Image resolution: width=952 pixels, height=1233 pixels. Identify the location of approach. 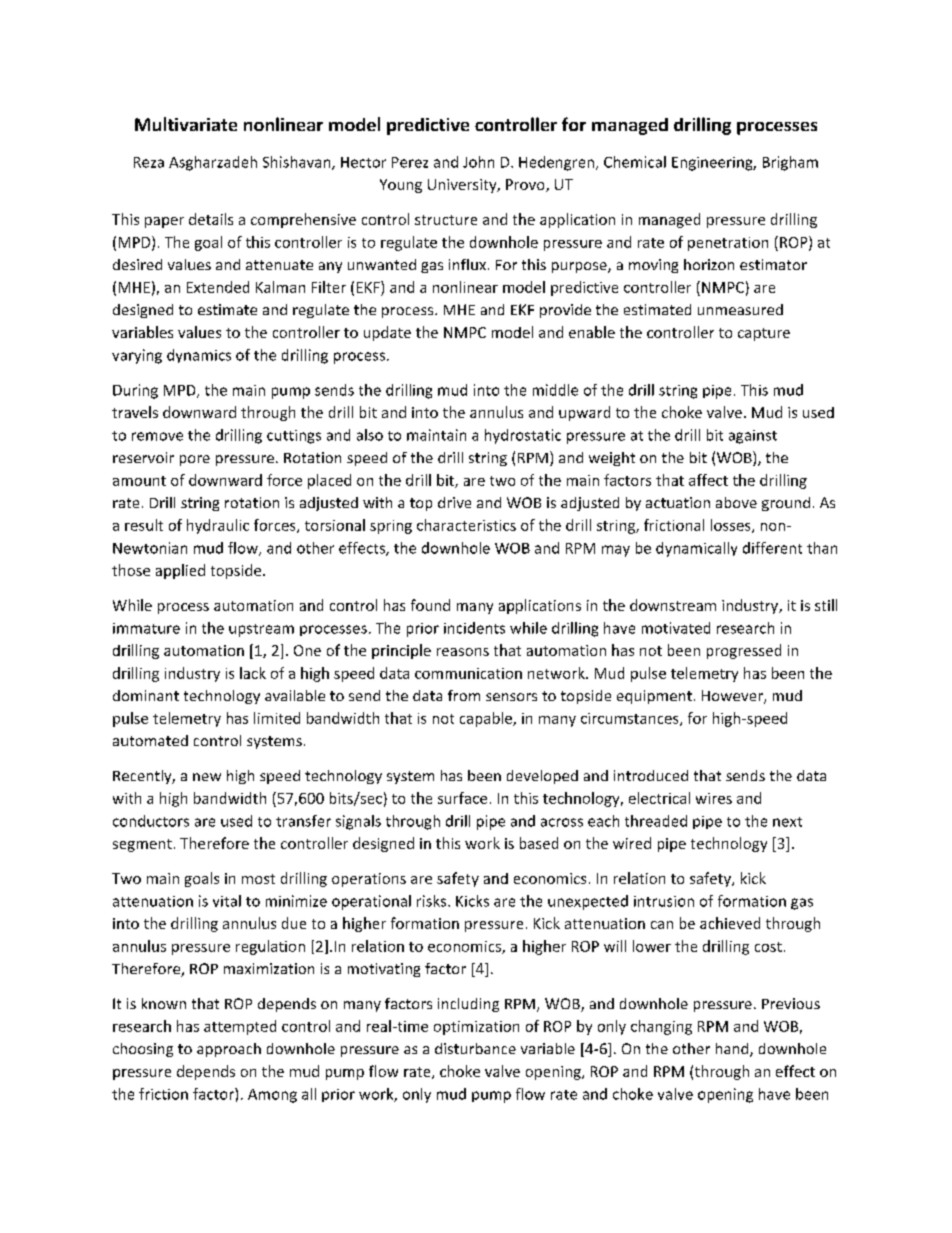
(229, 1050).
